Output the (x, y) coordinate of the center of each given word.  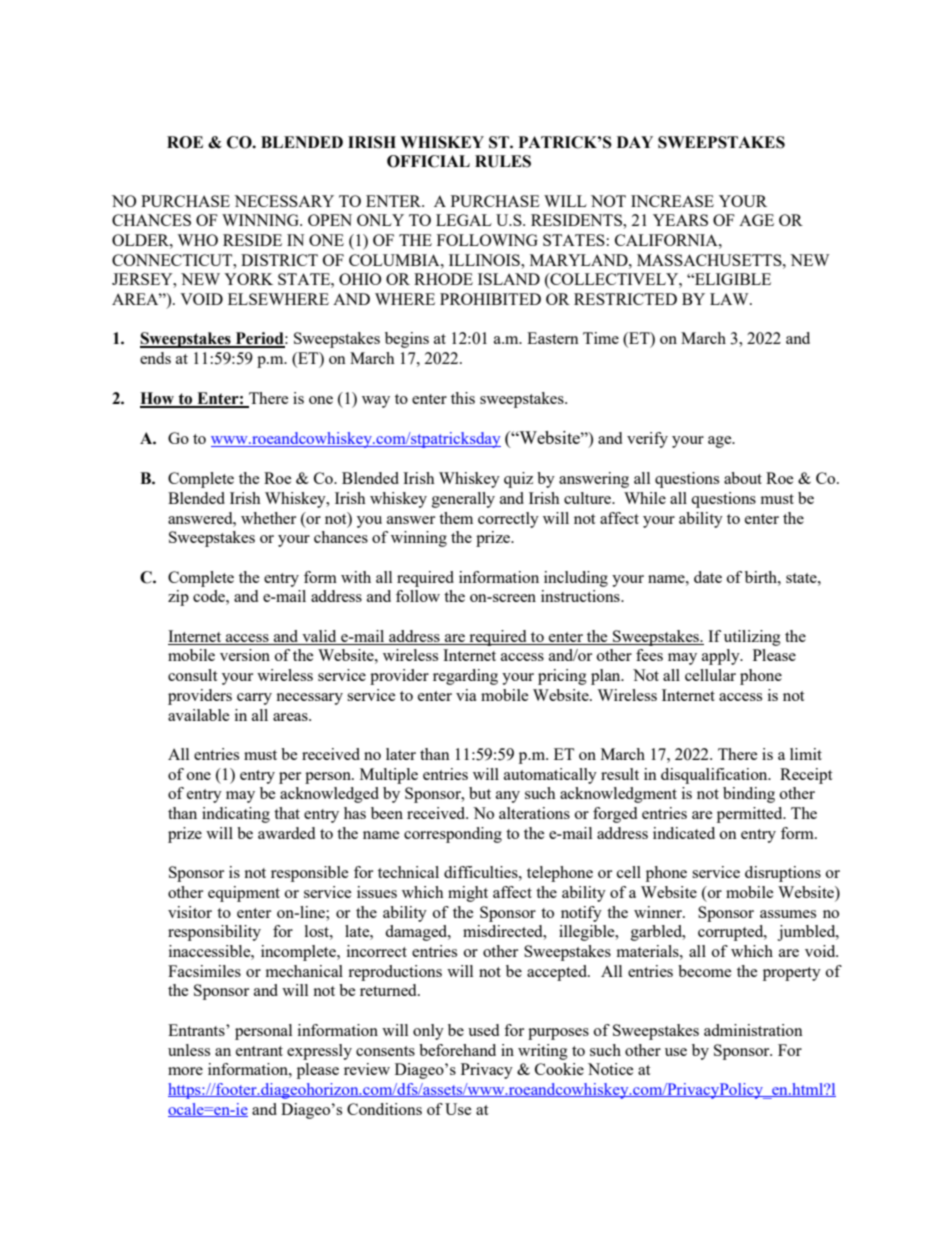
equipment (244, 894)
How (158, 399)
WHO (197, 240)
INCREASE (672, 201)
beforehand (457, 1050)
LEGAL (464, 220)
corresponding (453, 835)
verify (647, 440)
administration (753, 1030)
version (245, 655)
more (185, 1071)
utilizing (752, 638)
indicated (684, 833)
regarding (465, 677)
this (463, 398)
